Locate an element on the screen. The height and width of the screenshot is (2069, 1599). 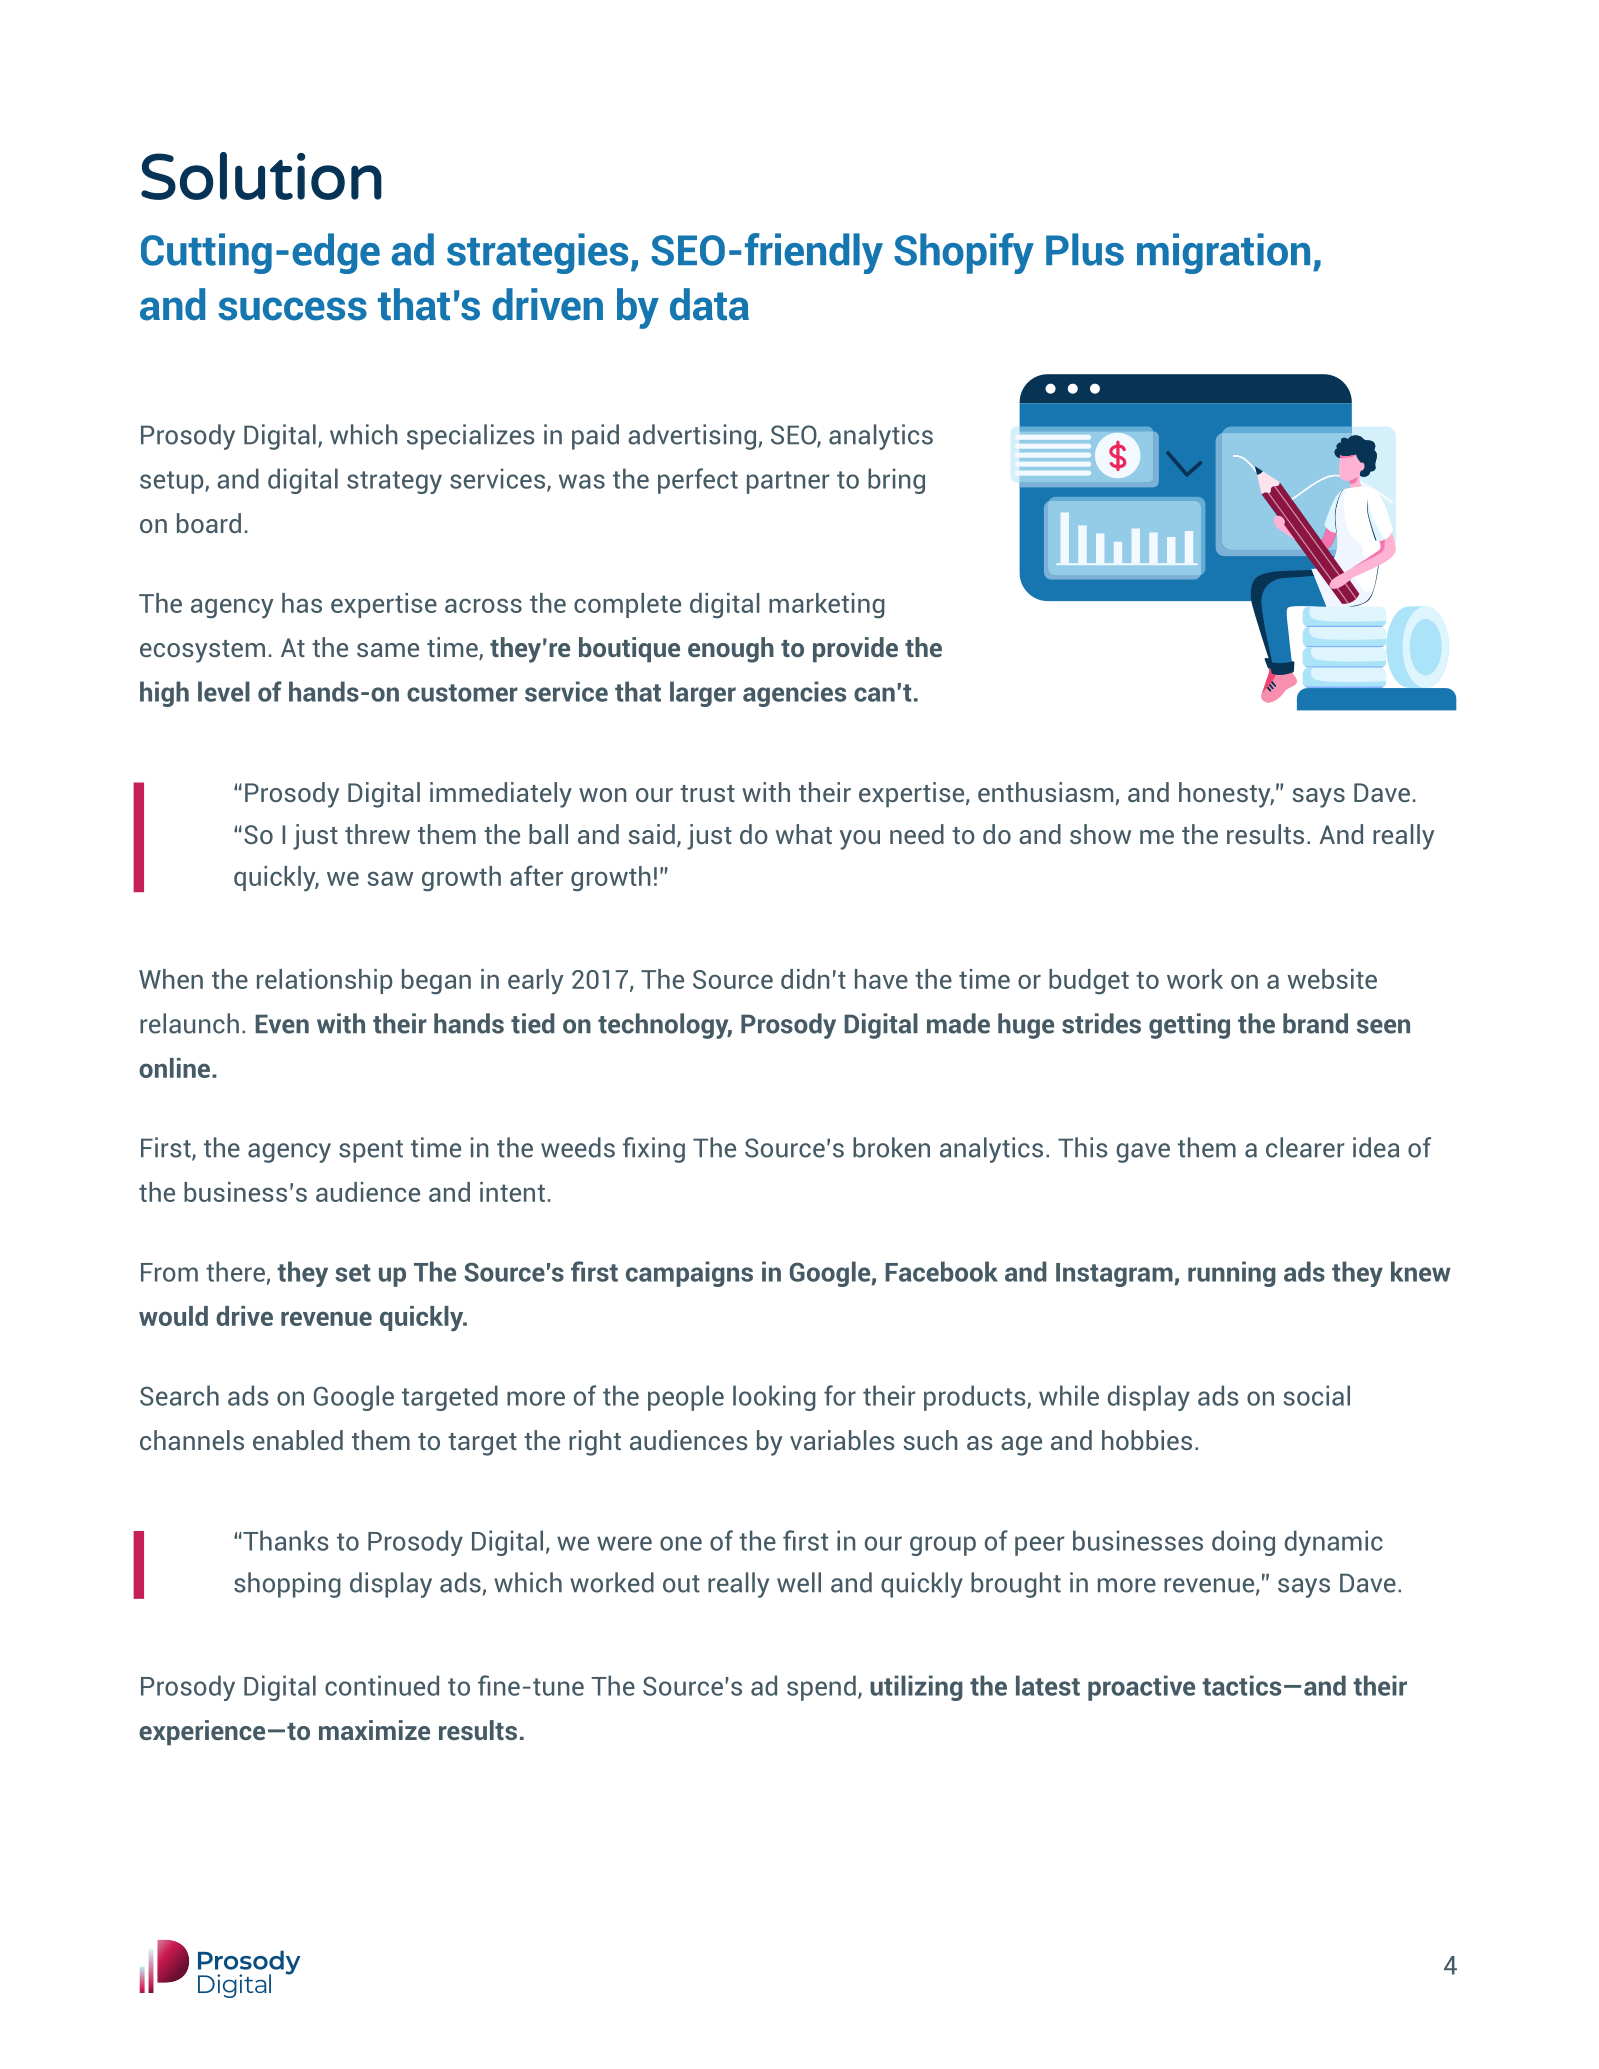
running is located at coordinates (1232, 1274).
